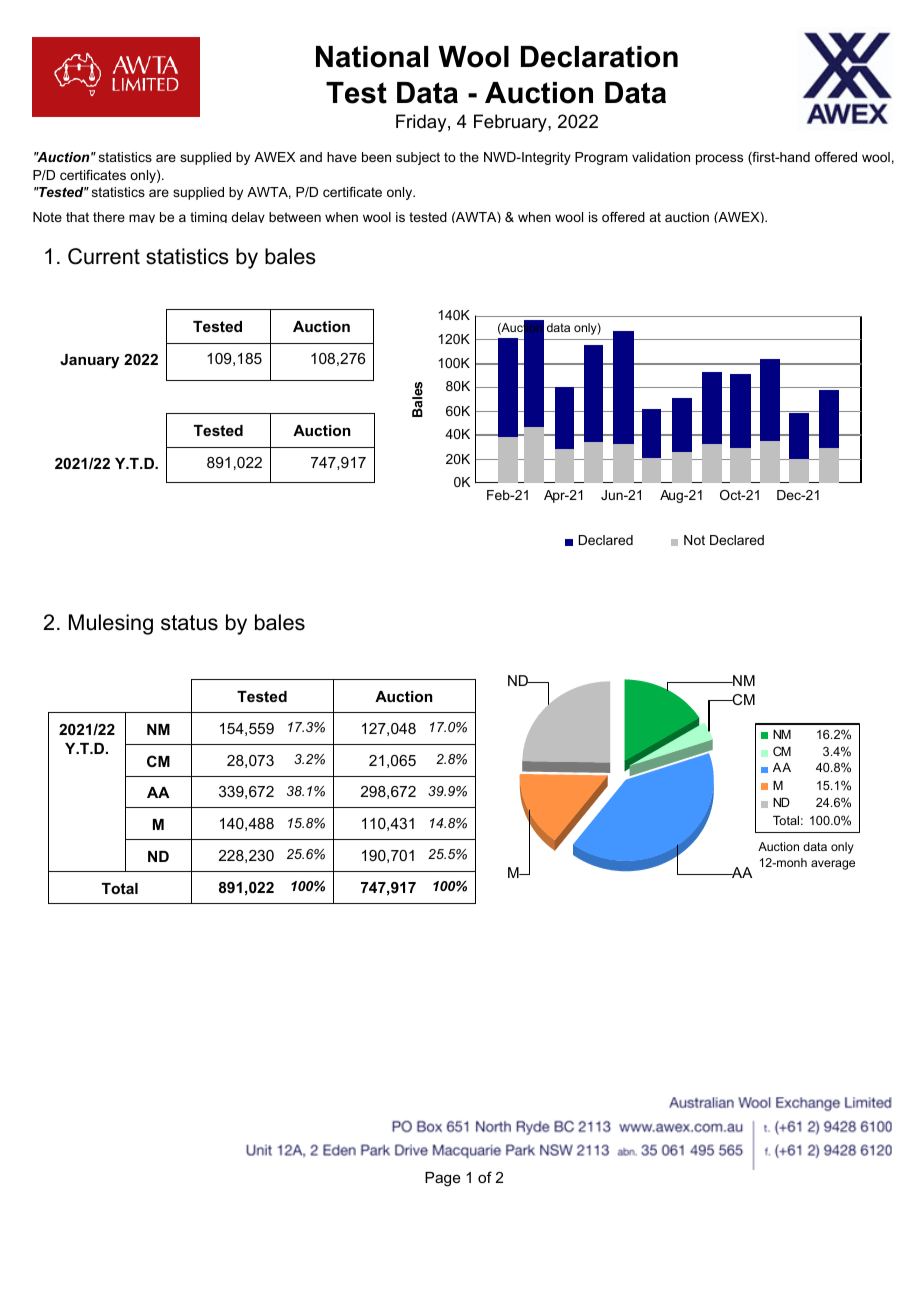  I want to click on between, so click(295, 217).
